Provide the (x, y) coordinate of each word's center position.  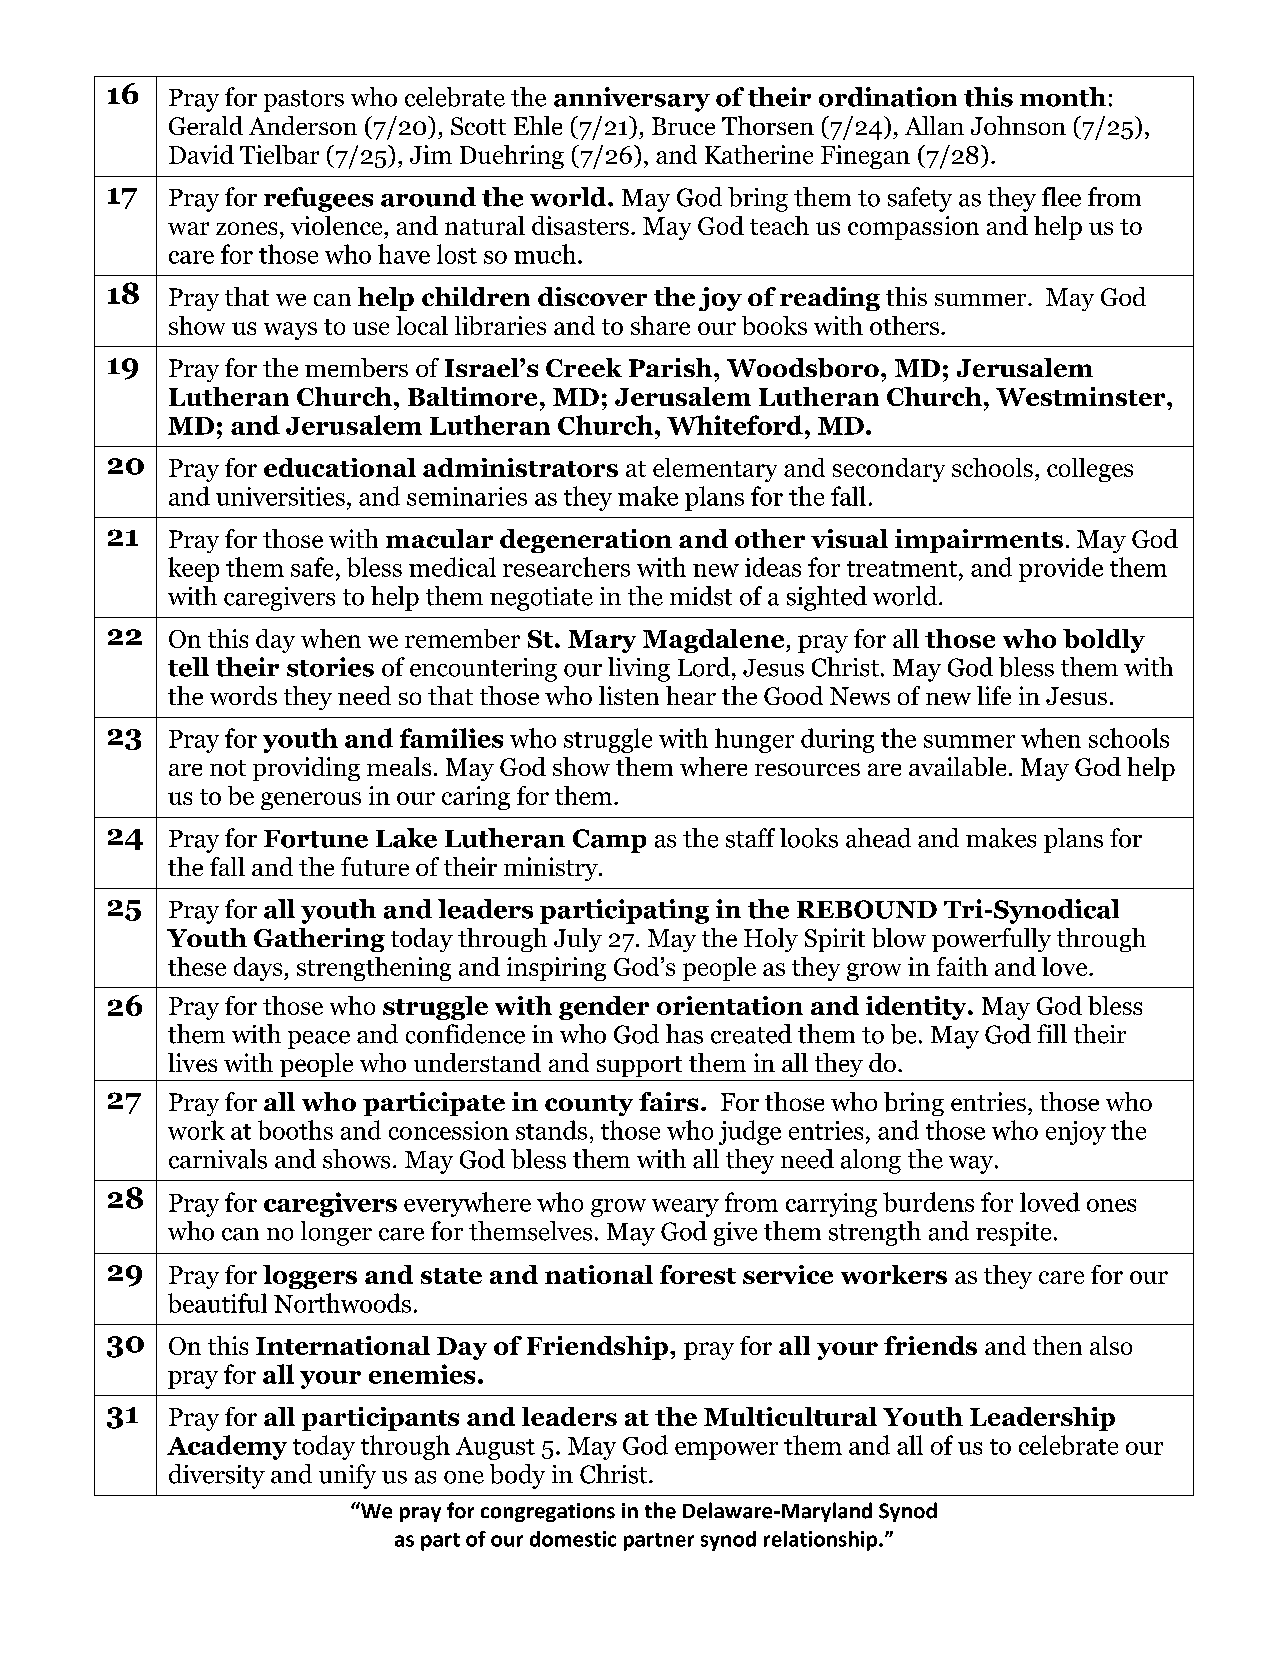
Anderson (303, 125)
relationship (822, 1541)
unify (347, 1476)
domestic (573, 1539)
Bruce (683, 126)
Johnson (1018, 125)
